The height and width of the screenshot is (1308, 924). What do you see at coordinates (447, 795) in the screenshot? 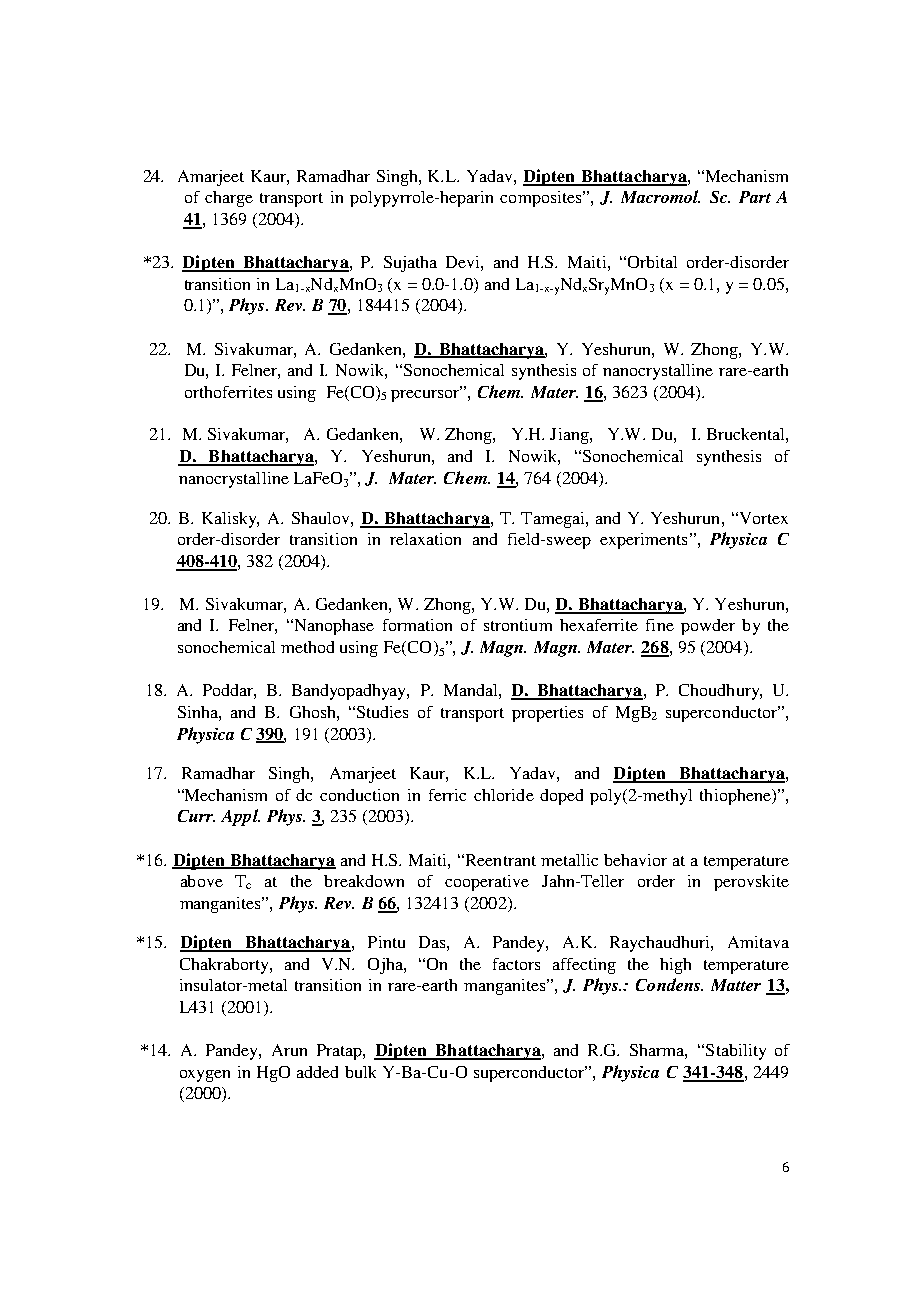
I see `ferric` at bounding box center [447, 795].
